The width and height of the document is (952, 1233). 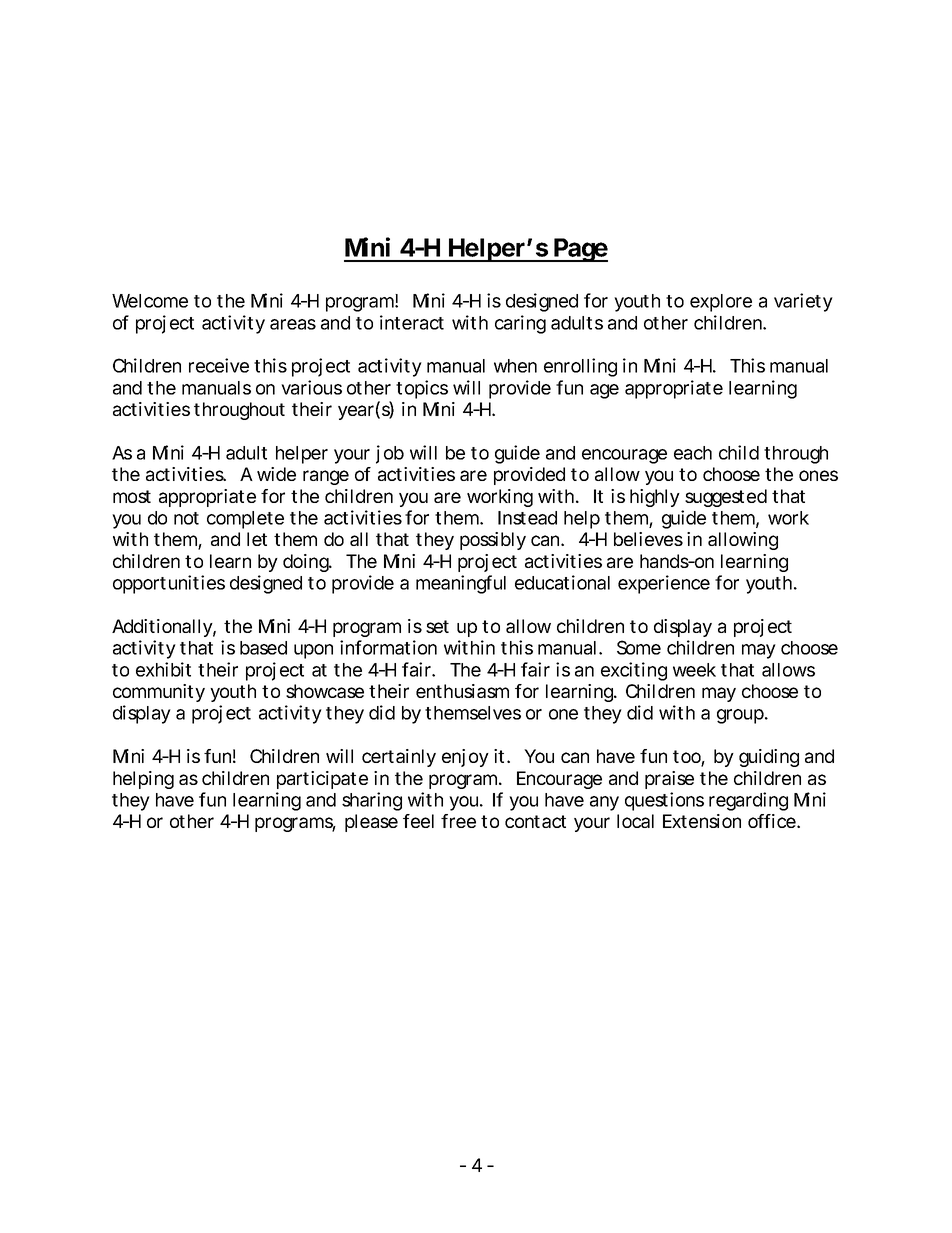 What do you see at coordinates (721, 303) in the document?
I see `explore` at bounding box center [721, 303].
